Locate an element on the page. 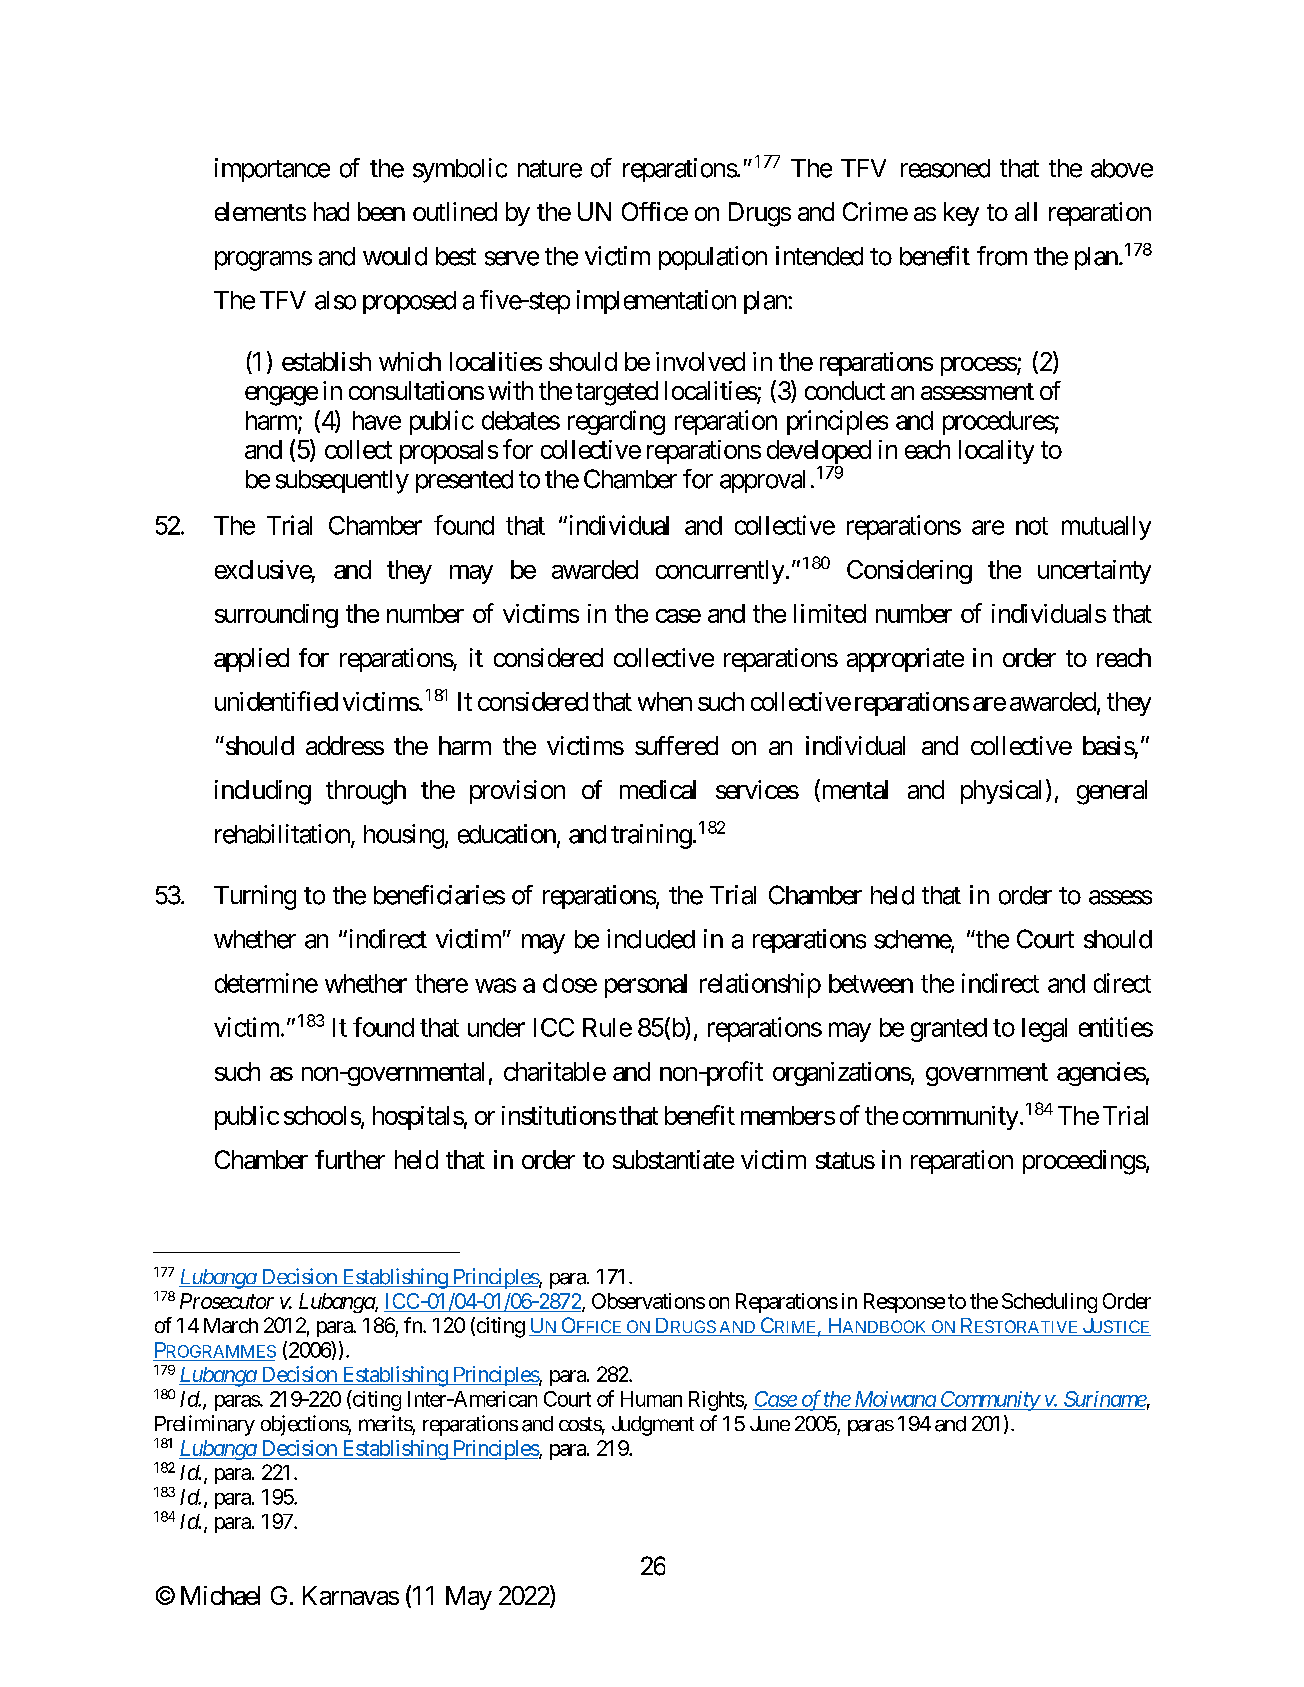 The image size is (1304, 1687). locality is located at coordinates (996, 452).
